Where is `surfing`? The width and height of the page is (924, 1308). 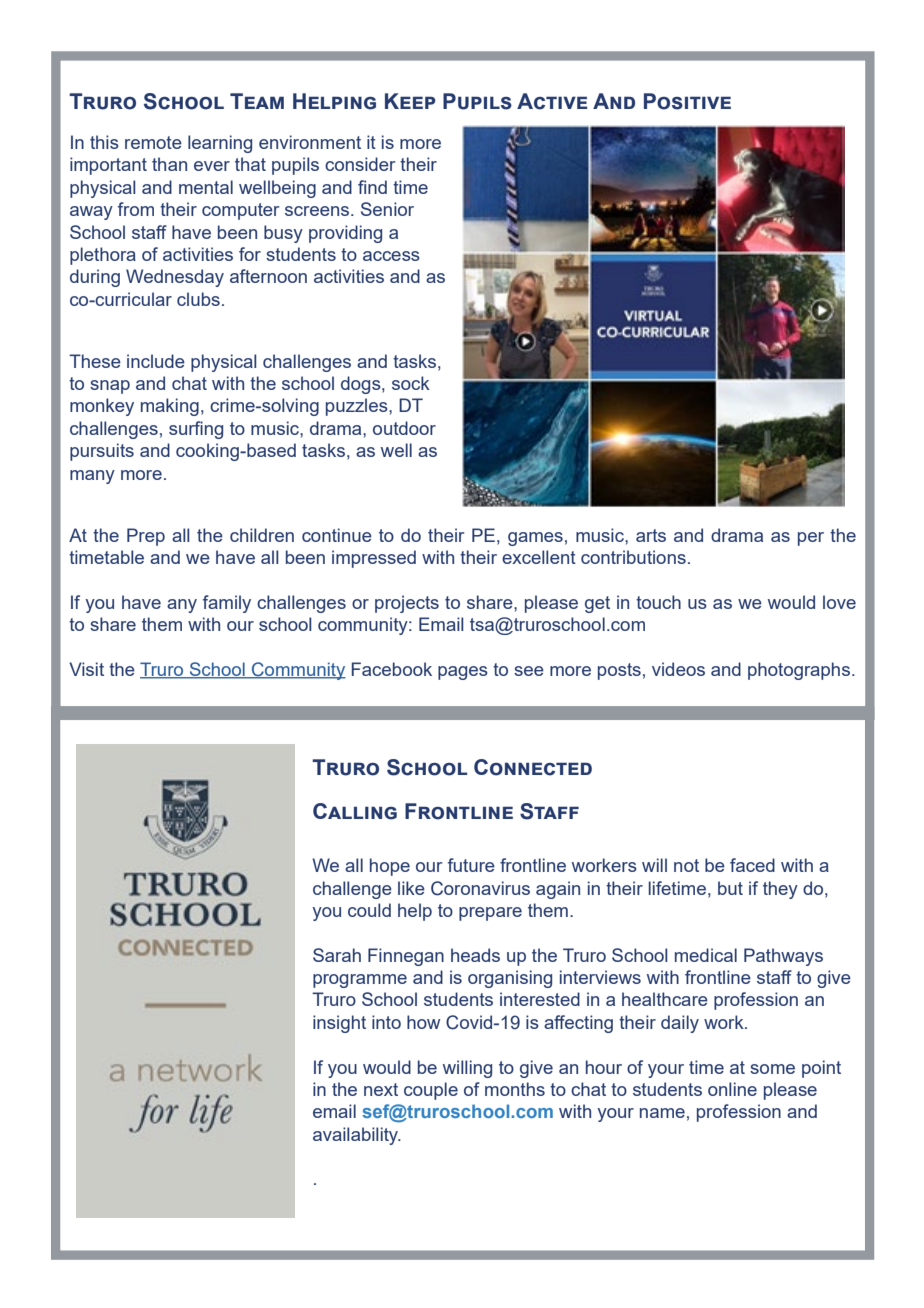
surfing is located at coordinates (196, 430).
